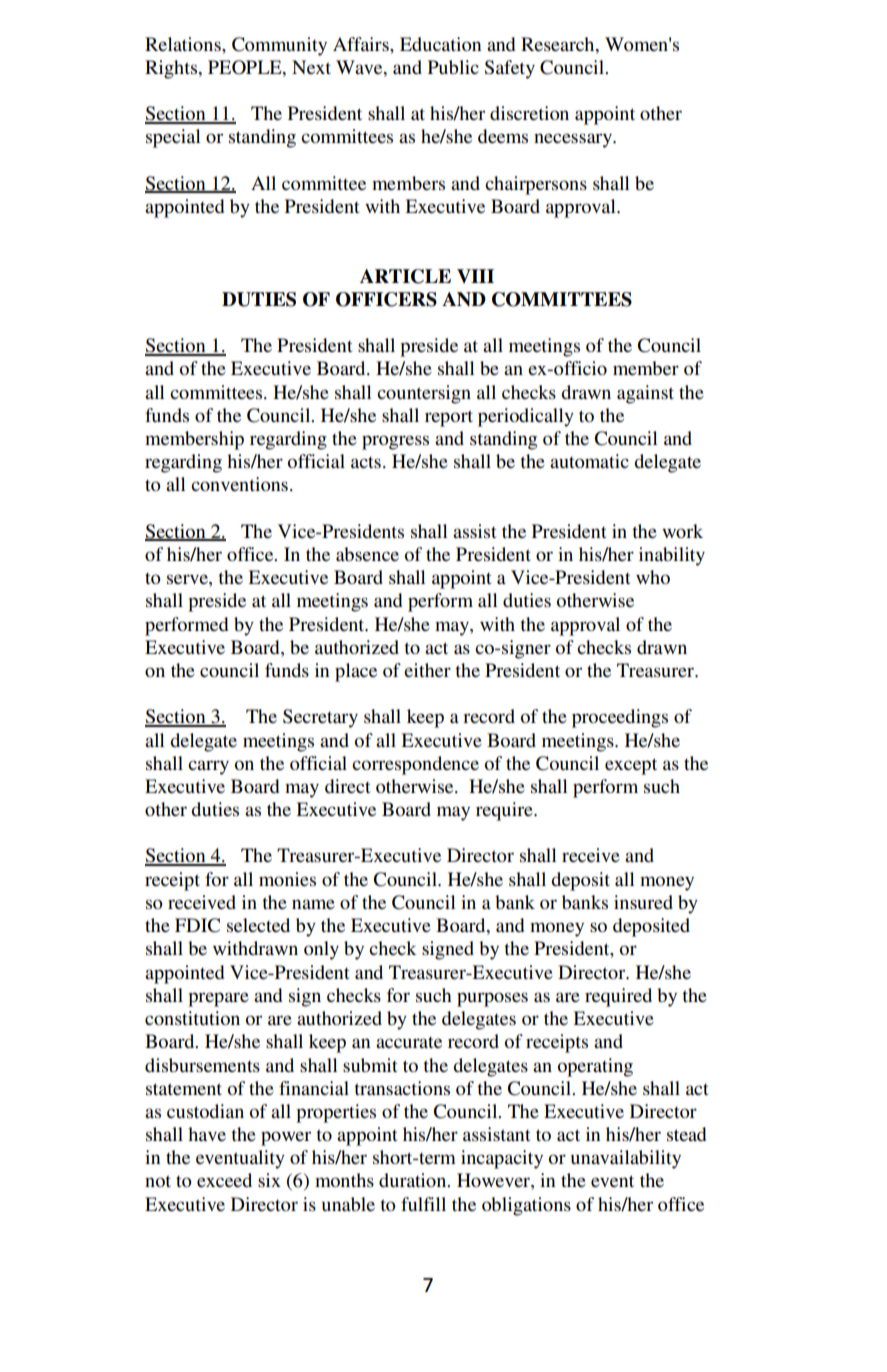 Image resolution: width=887 pixels, height=1372 pixels. What do you see at coordinates (197, 925) in the screenshot?
I see `FDIC` at bounding box center [197, 925].
